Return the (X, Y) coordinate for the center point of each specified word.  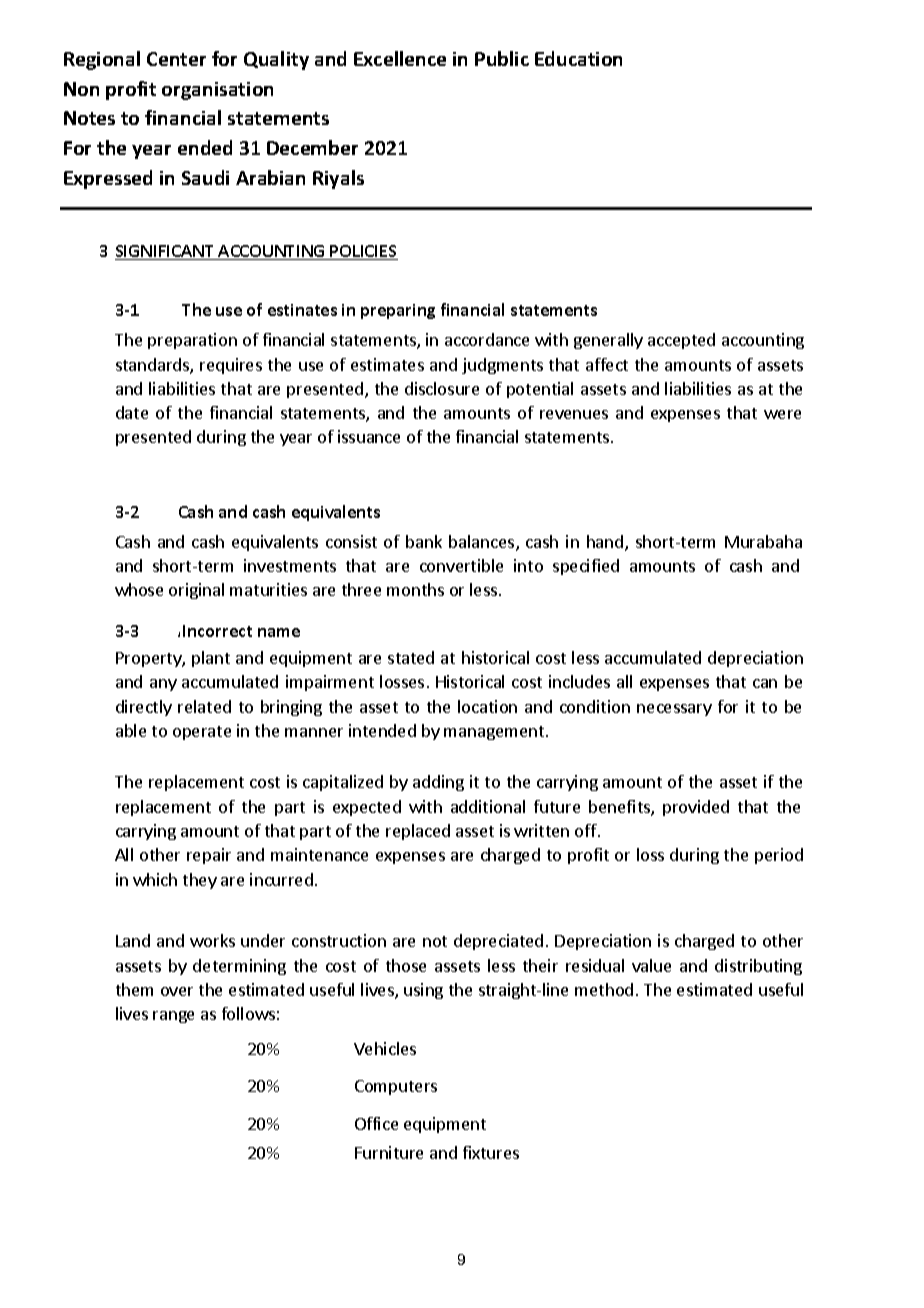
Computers (396, 1087)
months (415, 589)
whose (139, 589)
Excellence (400, 58)
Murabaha (763, 541)
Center (176, 59)
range (173, 1017)
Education (578, 58)
